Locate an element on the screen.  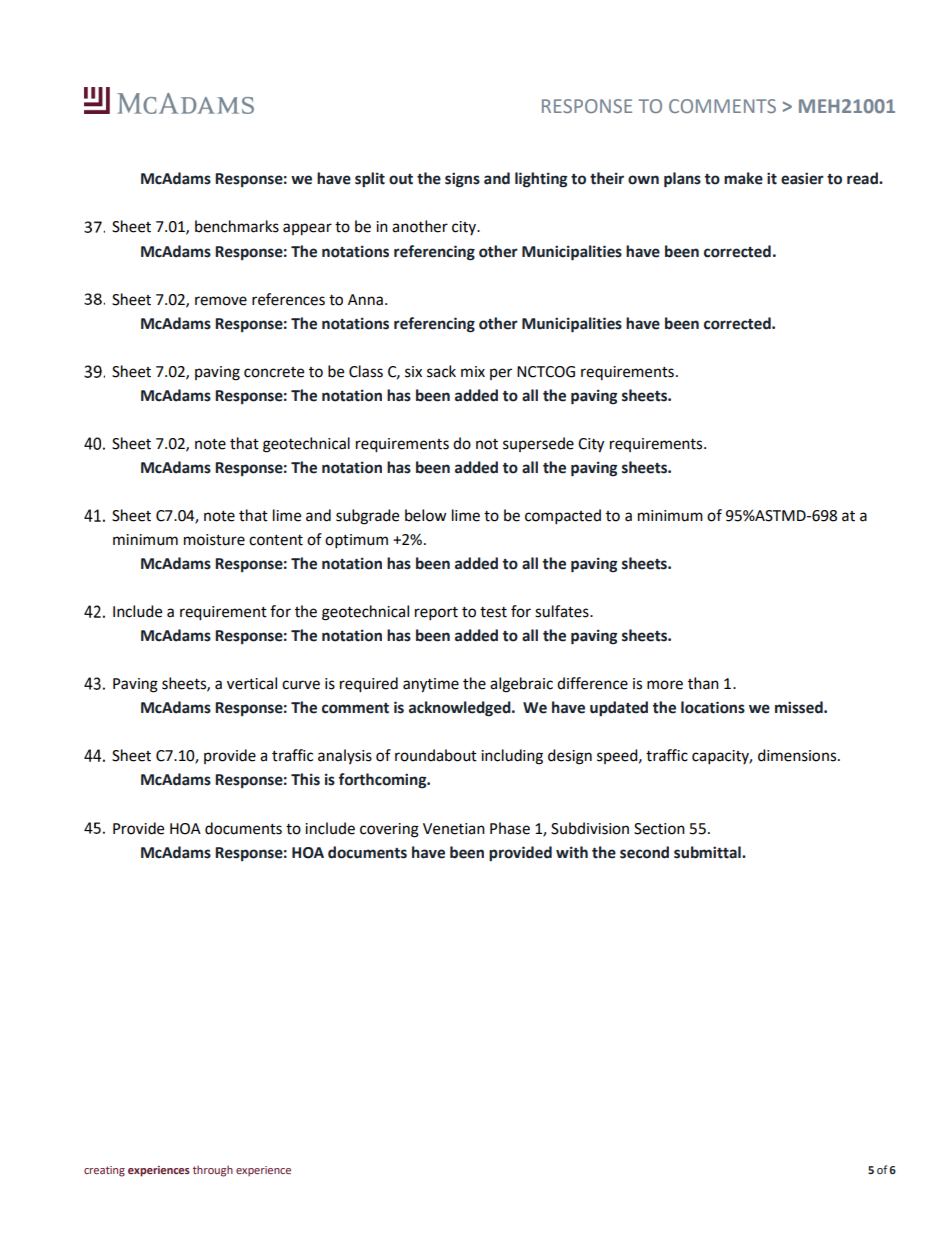
compacted is located at coordinates (563, 517).
